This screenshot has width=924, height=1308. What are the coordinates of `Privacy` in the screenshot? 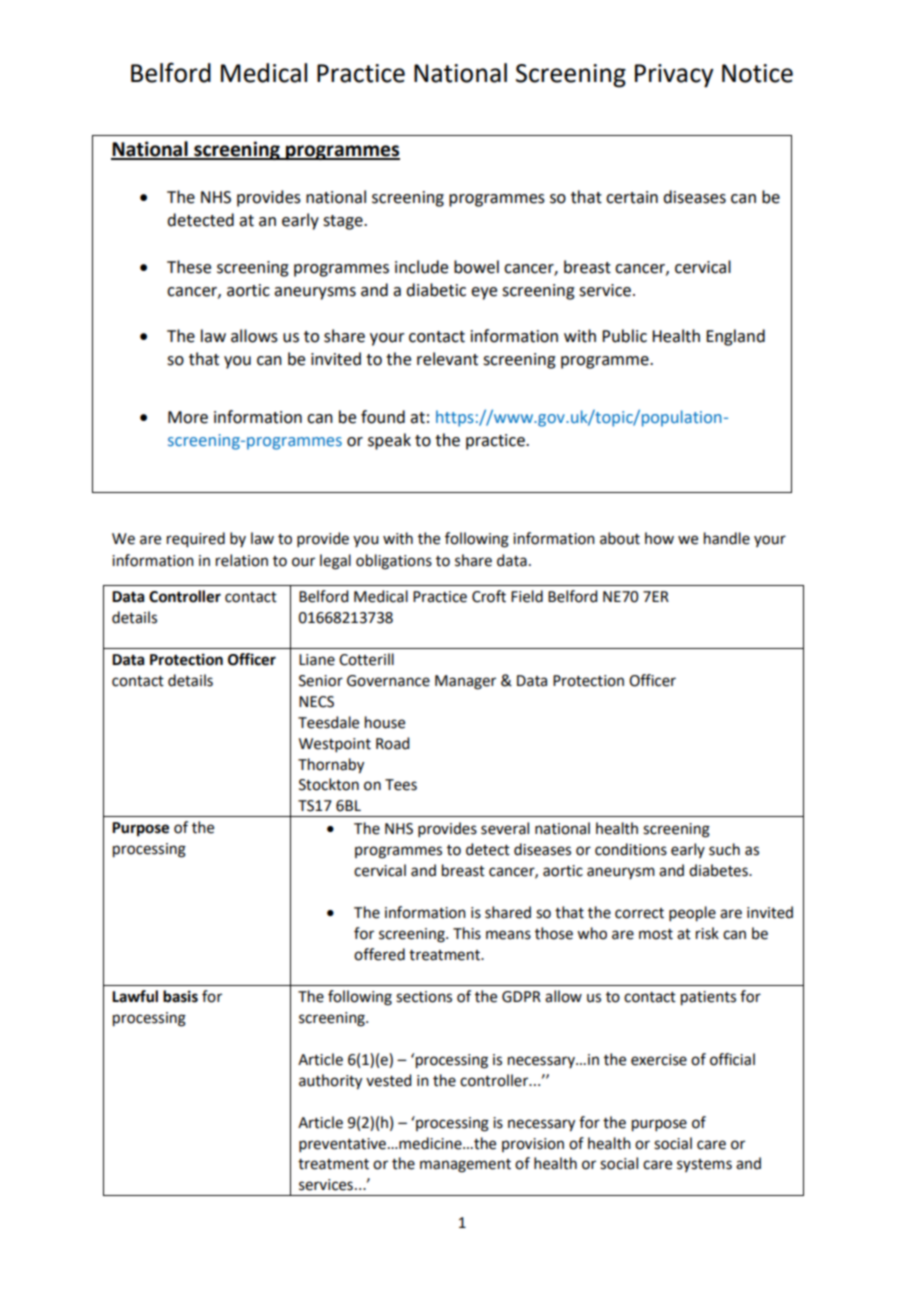 It's located at (674, 76).
